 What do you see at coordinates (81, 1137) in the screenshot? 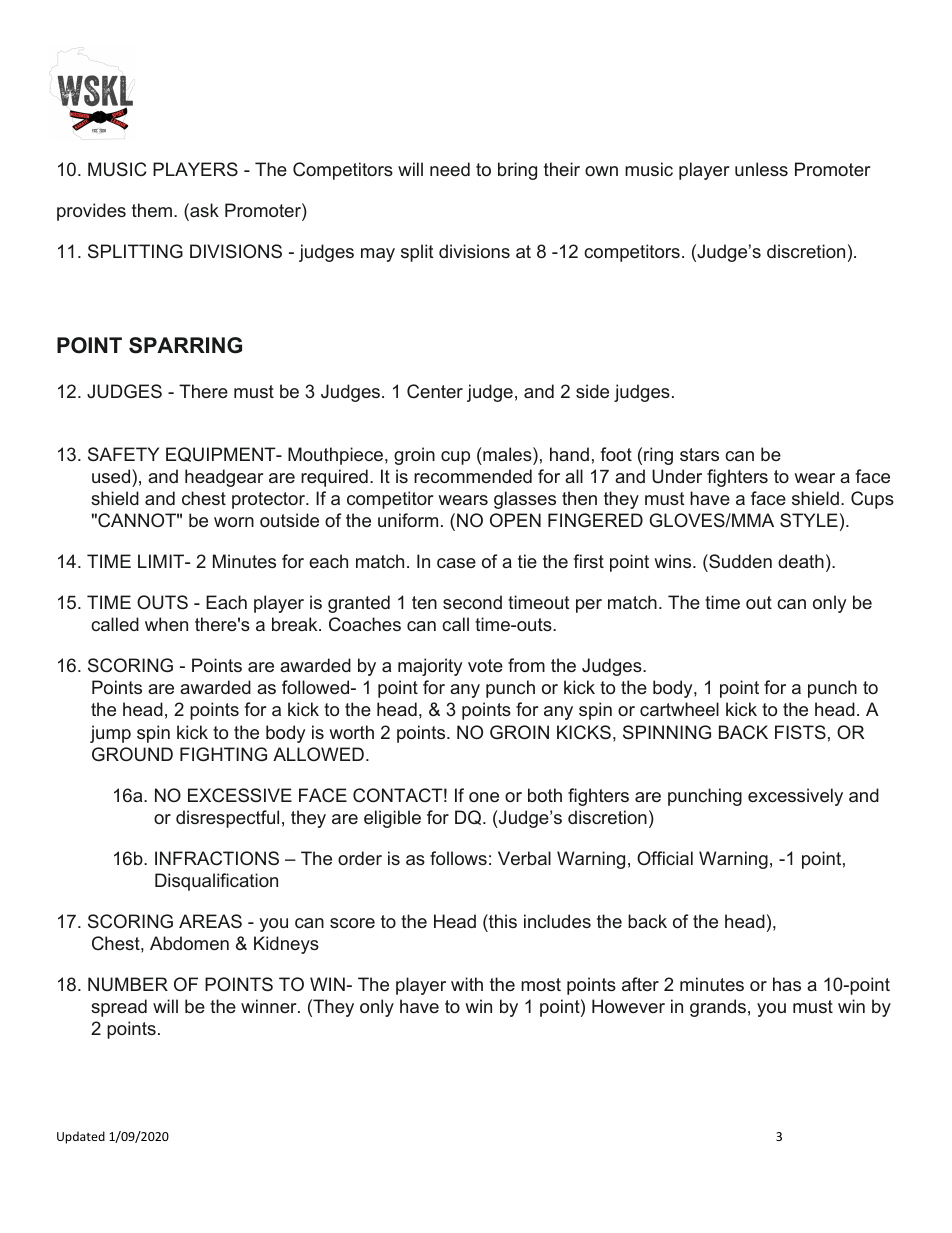
I see `Updated` at bounding box center [81, 1137].
